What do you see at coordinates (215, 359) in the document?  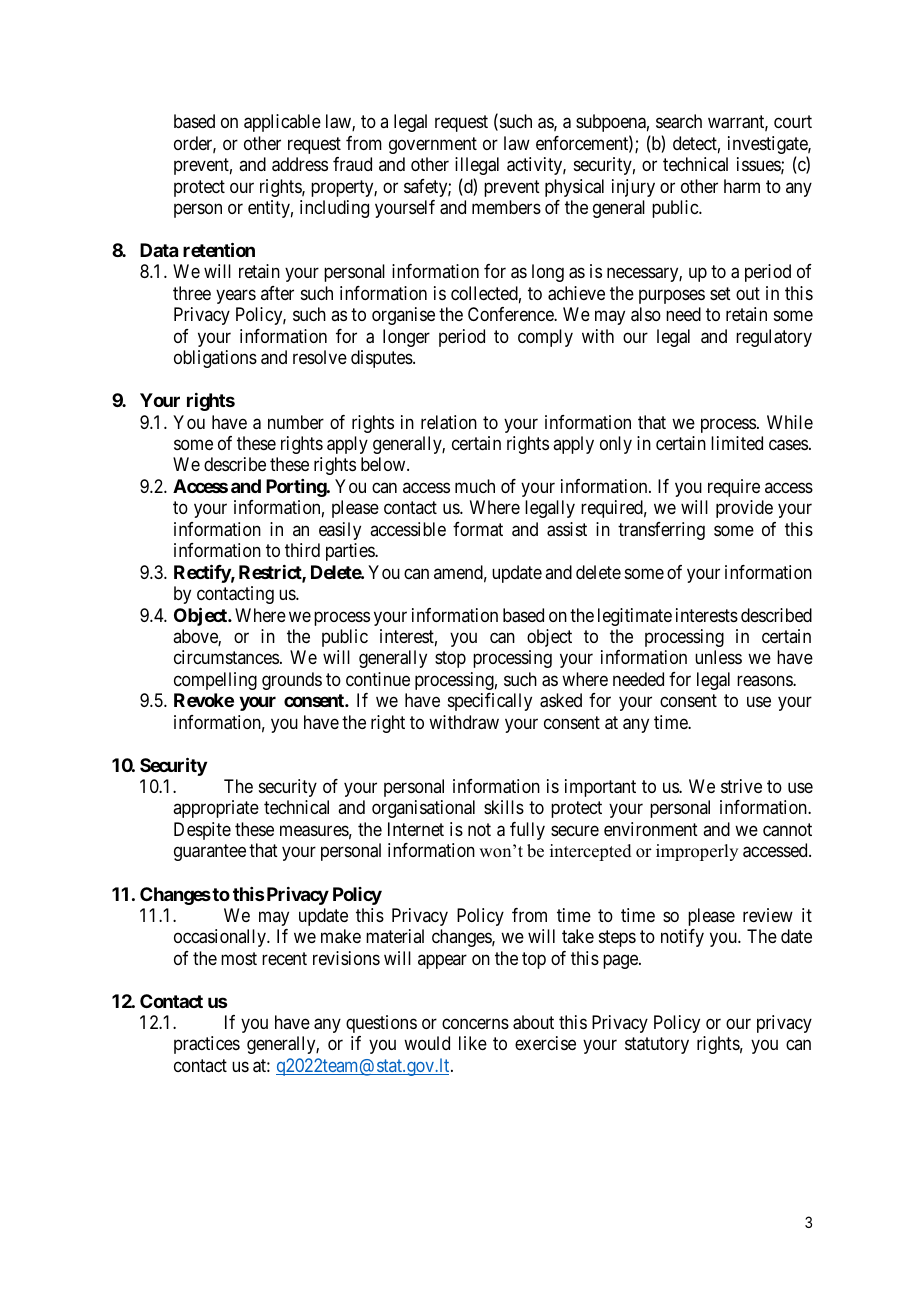 I see `obligations` at bounding box center [215, 359].
